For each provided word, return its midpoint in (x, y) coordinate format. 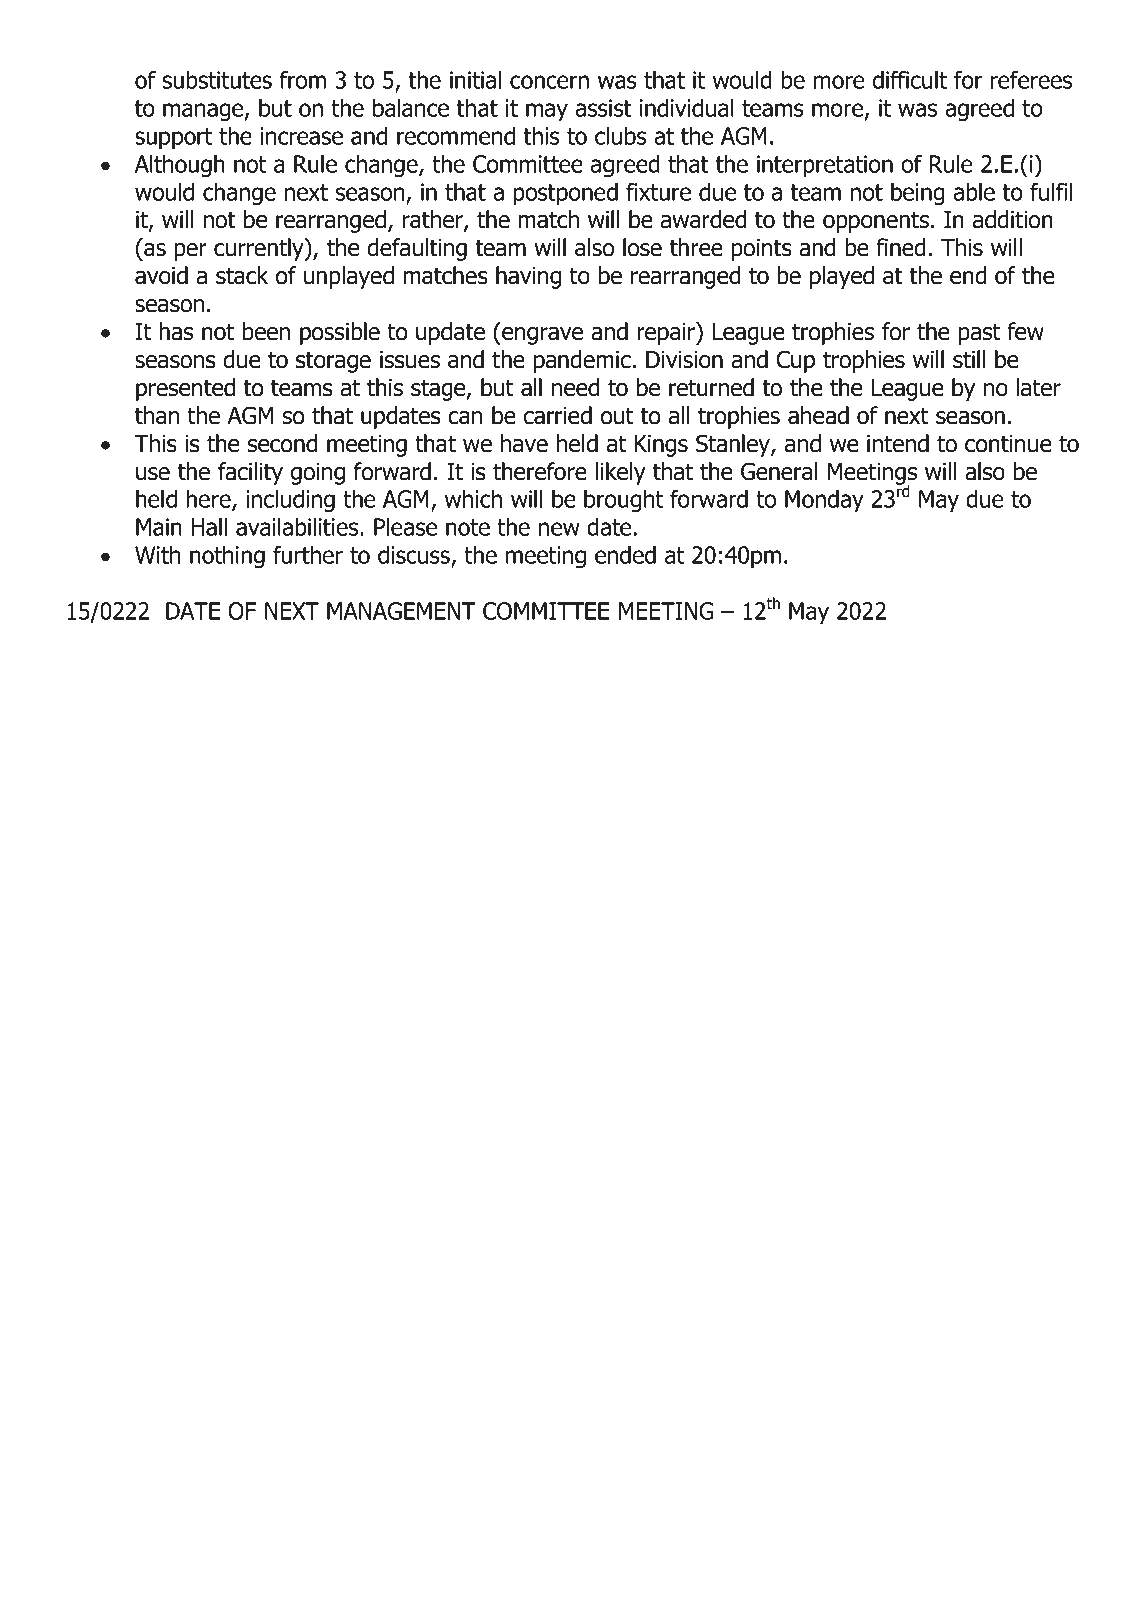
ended (625, 554)
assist (604, 108)
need (575, 387)
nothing (227, 557)
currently (260, 249)
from (302, 79)
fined (901, 247)
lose (642, 247)
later (1039, 387)
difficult (910, 79)
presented (185, 389)
